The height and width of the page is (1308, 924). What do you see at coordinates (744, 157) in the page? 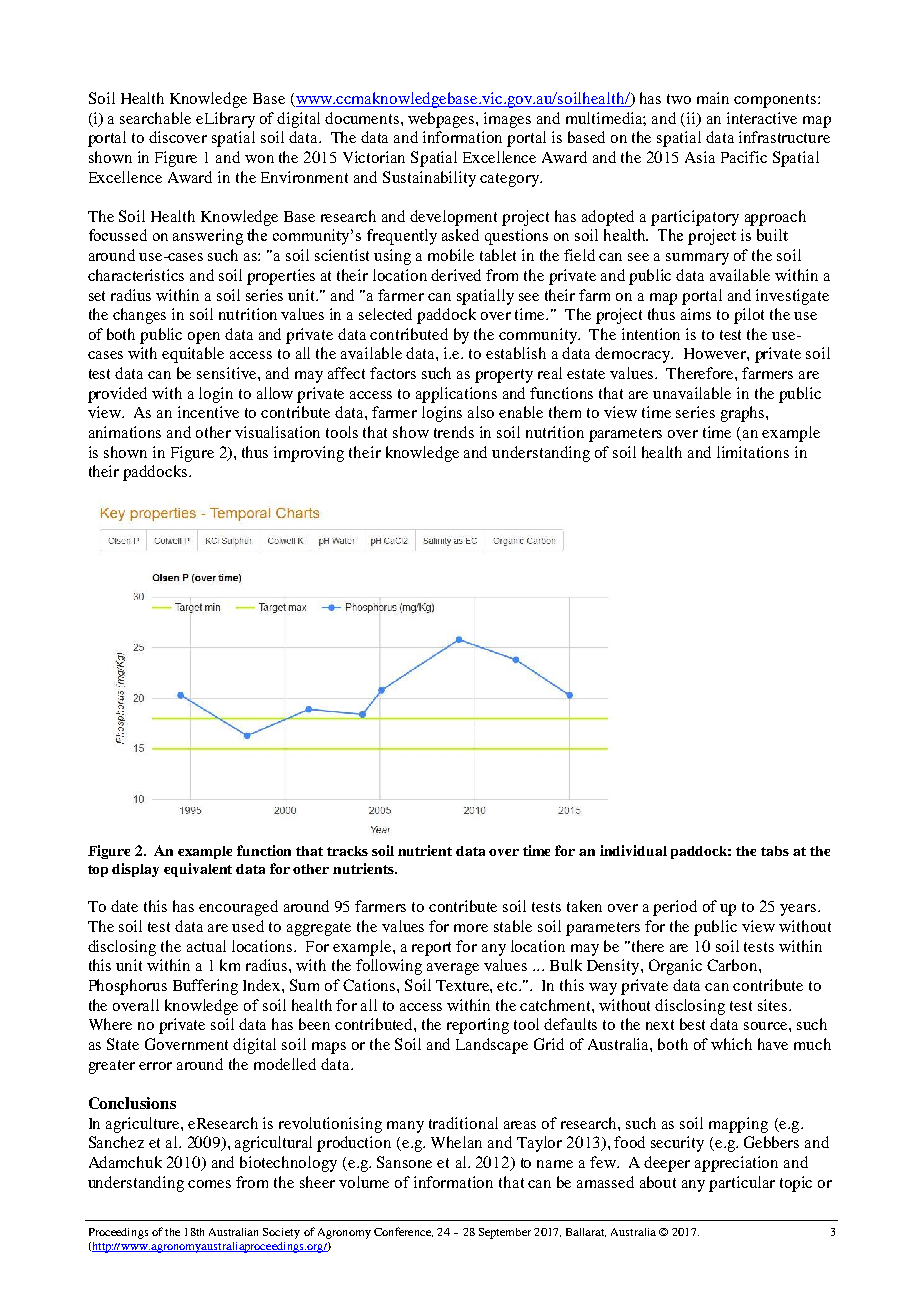
I see `Pacific` at bounding box center [744, 157].
